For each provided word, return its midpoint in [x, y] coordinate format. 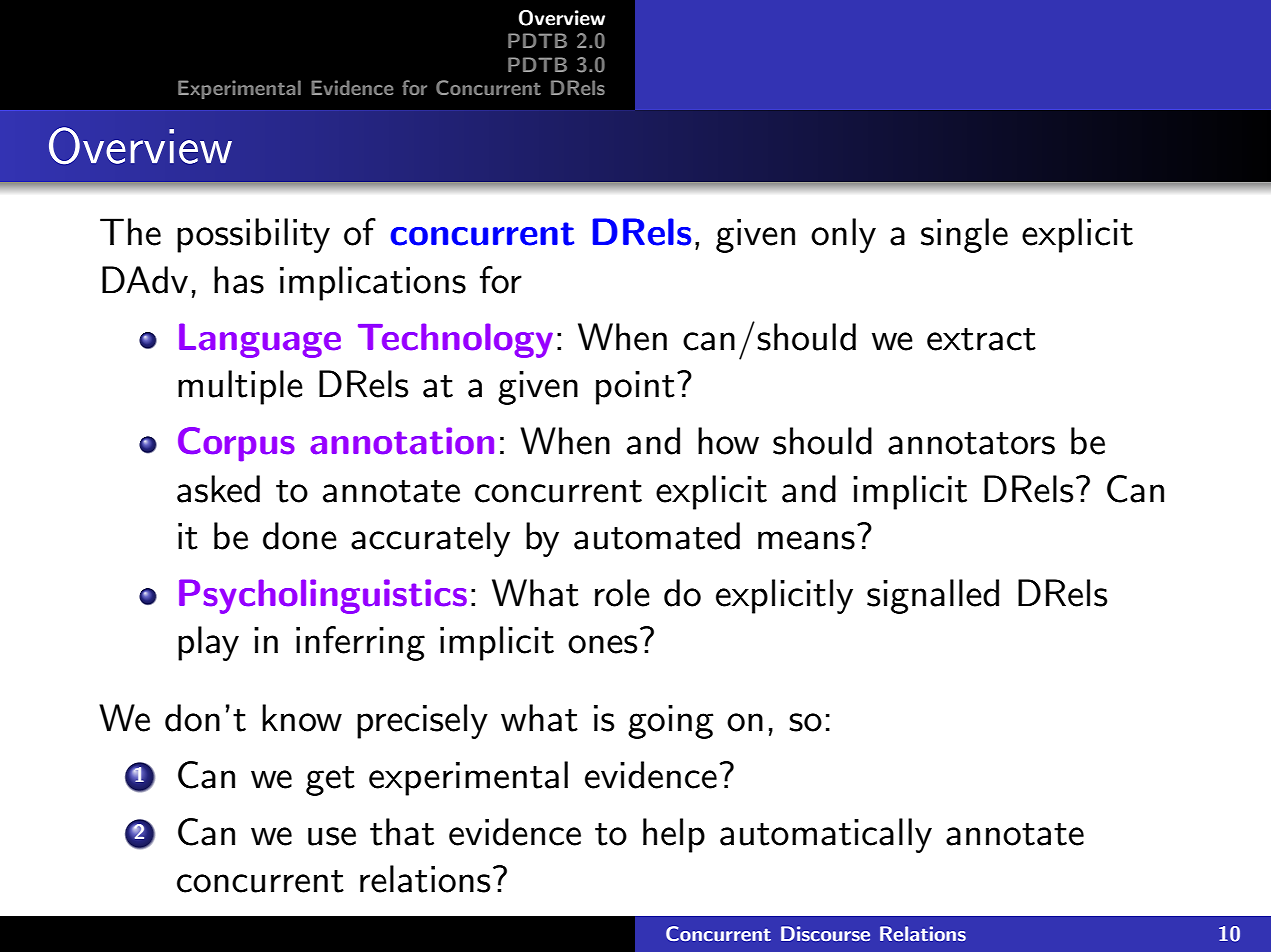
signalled [933, 596]
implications [373, 283]
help [674, 835]
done [300, 536]
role [622, 593]
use [332, 836]
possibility [253, 235]
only [843, 235]
